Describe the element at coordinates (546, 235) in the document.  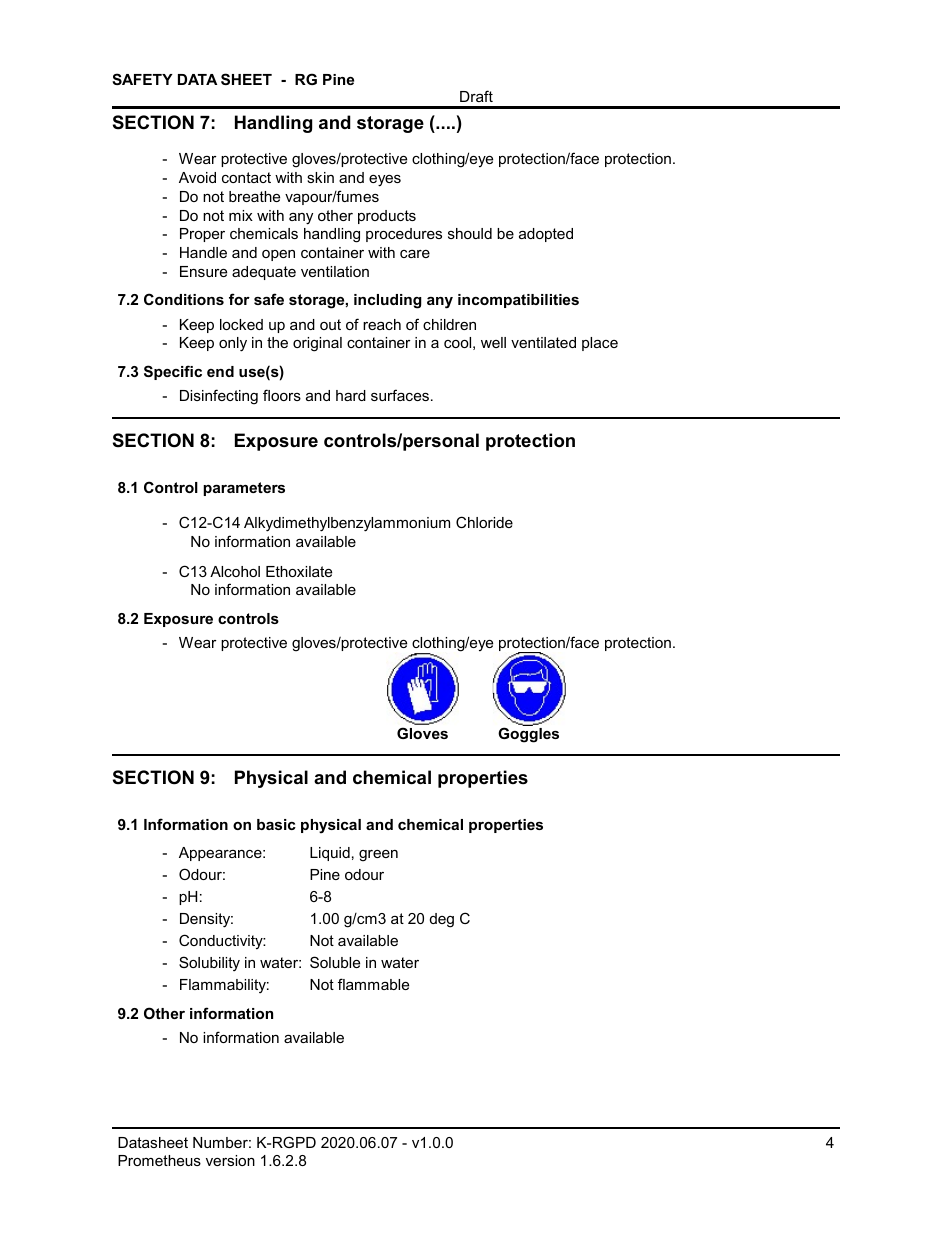
I see `adopted` at that location.
